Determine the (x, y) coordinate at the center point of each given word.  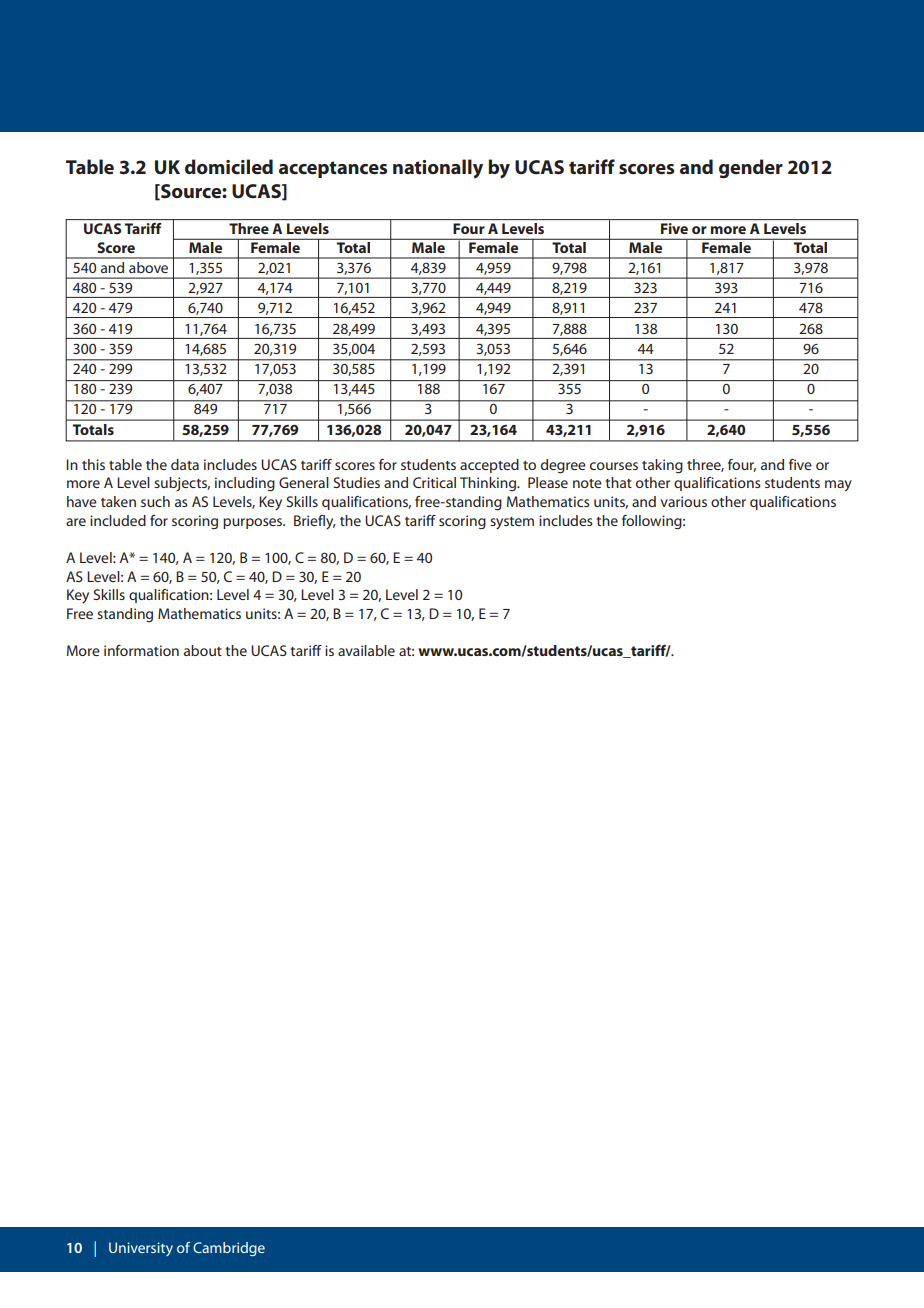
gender (751, 168)
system (512, 523)
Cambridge (229, 1249)
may (838, 486)
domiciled (229, 167)
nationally (438, 169)
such (155, 501)
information (141, 650)
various (683, 501)
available (366, 650)
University (141, 1249)
